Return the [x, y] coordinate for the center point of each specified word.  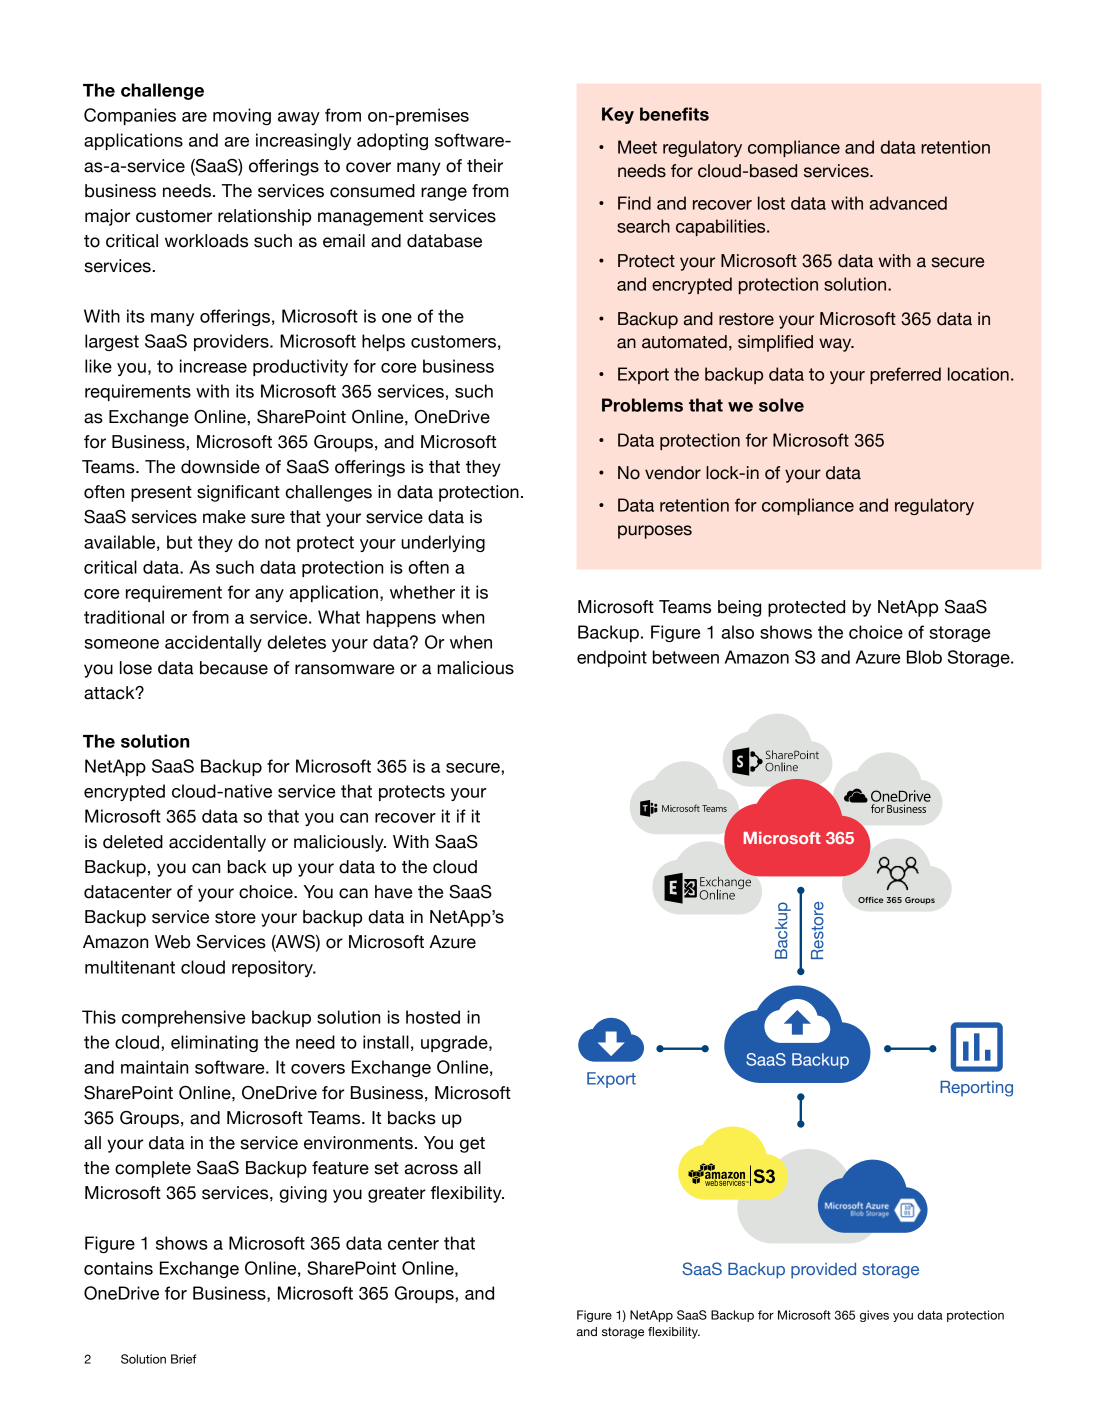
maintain [154, 1067]
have [393, 892]
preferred [905, 375]
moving [242, 116]
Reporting [976, 1089]
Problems [642, 405]
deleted [133, 842]
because [234, 668]
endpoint [612, 658]
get [472, 1145]
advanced [908, 203]
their [485, 166]
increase [213, 366]
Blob [924, 657]
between [686, 657]
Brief [183, 1359]
